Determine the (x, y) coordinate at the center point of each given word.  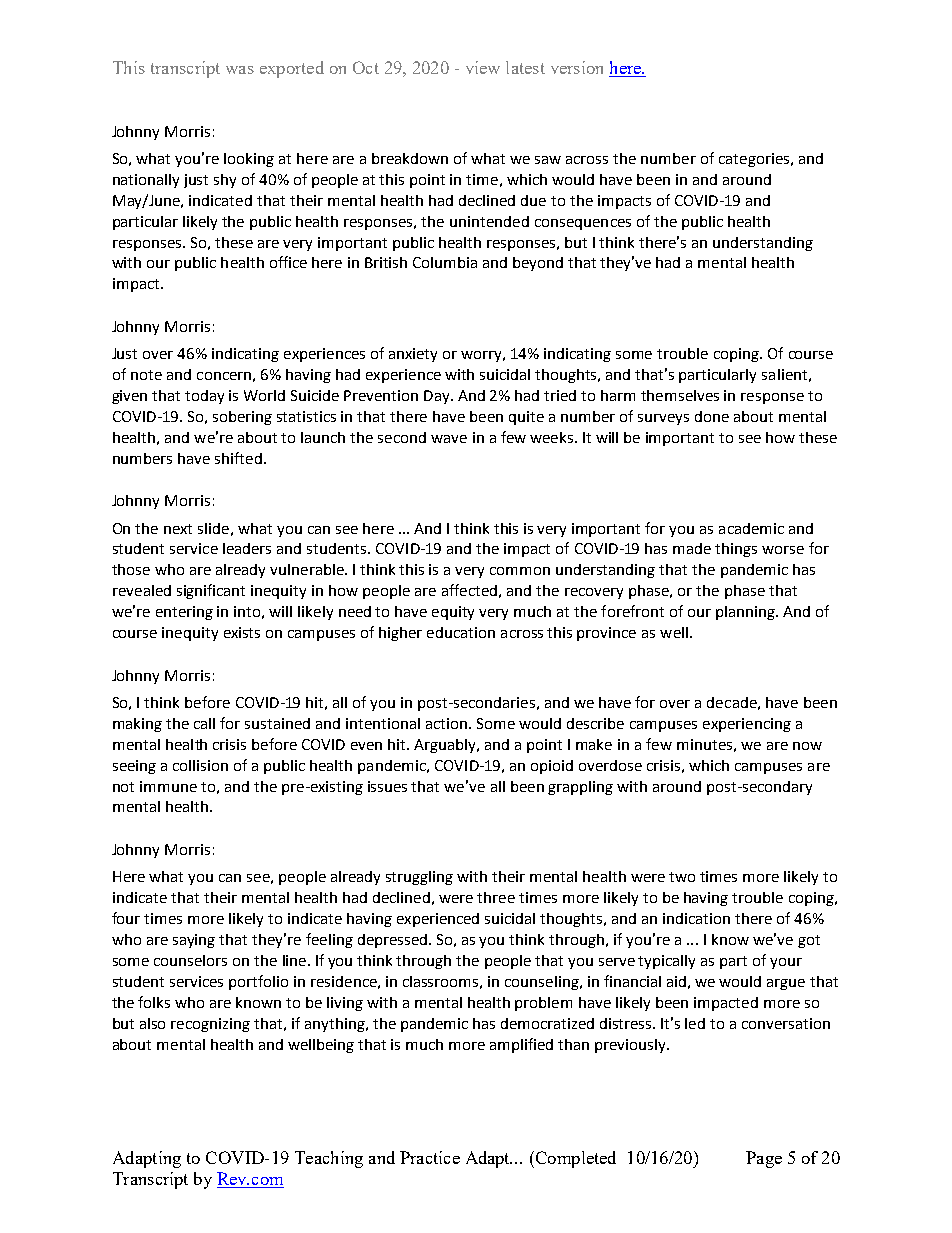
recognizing (210, 1025)
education (461, 632)
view (483, 67)
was (240, 70)
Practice (430, 1157)
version (577, 67)
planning (746, 613)
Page (764, 1159)
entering (184, 613)
